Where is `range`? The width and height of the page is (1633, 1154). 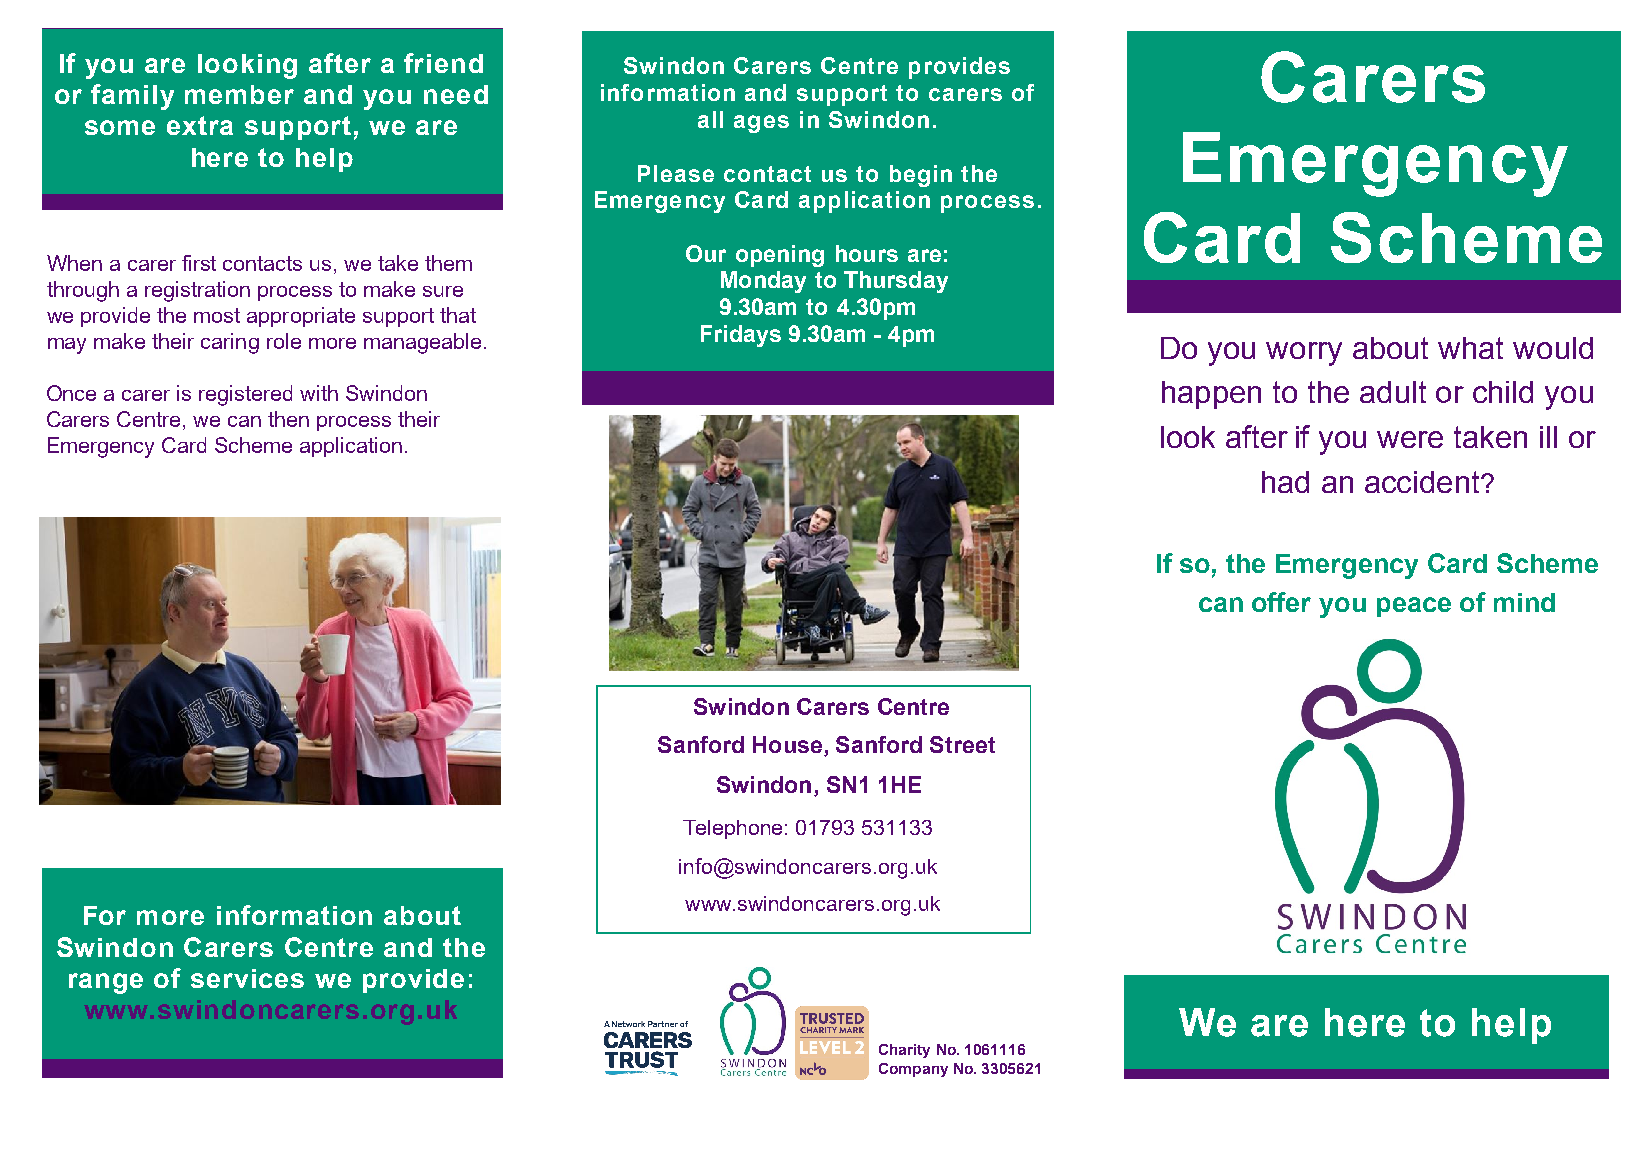
range is located at coordinates (106, 983).
